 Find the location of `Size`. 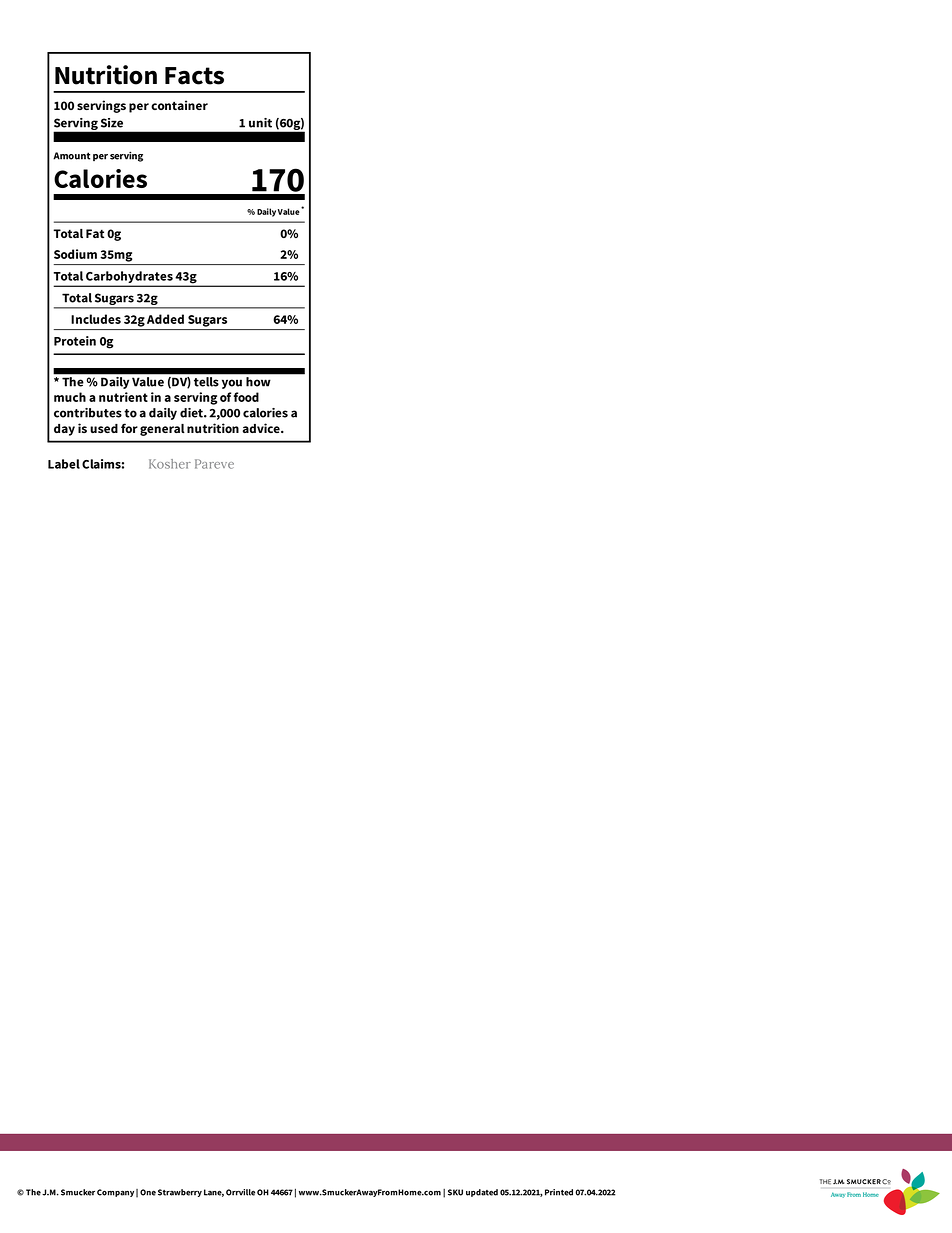

Size is located at coordinates (112, 123).
